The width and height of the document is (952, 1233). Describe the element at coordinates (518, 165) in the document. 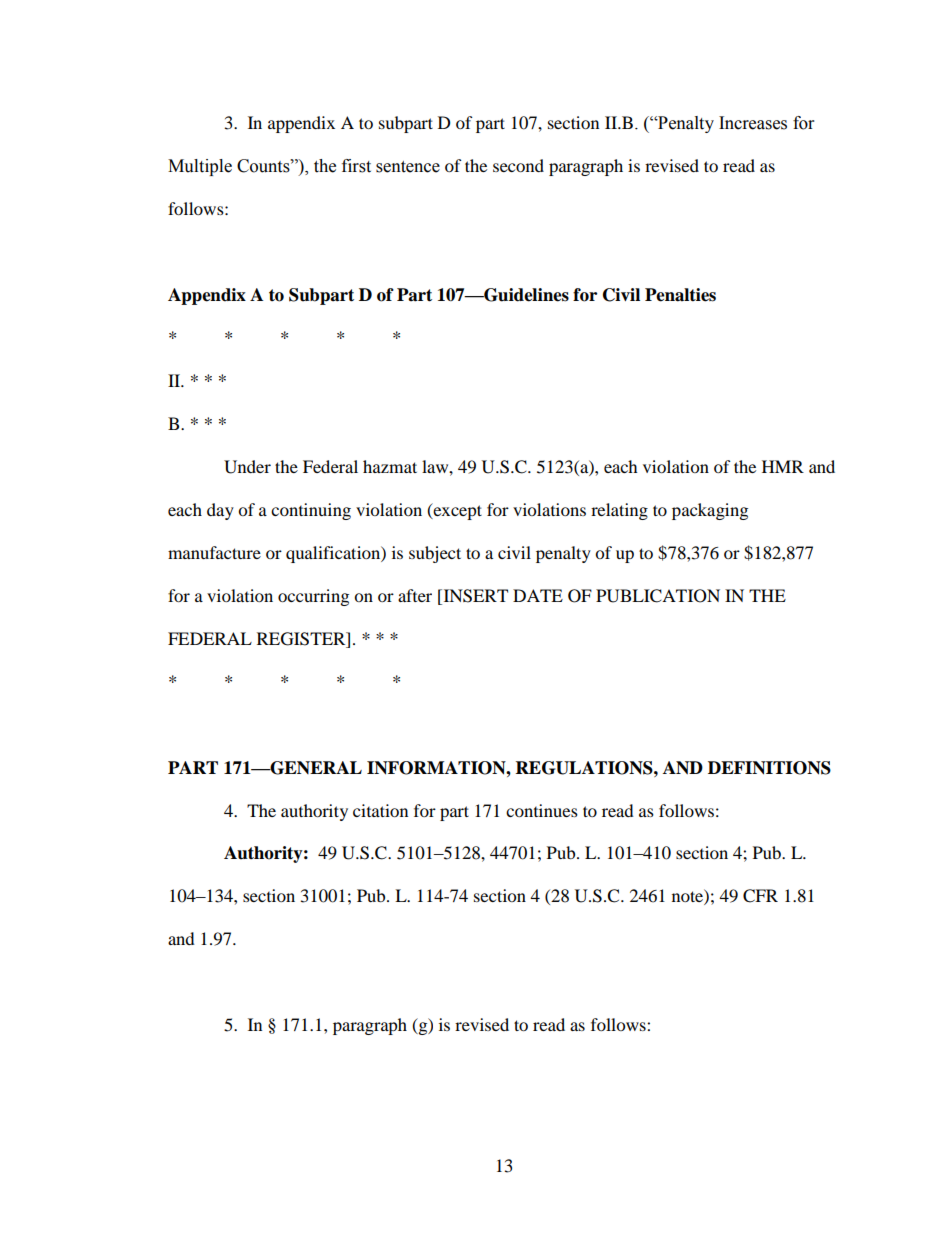

I see `second` at that location.
